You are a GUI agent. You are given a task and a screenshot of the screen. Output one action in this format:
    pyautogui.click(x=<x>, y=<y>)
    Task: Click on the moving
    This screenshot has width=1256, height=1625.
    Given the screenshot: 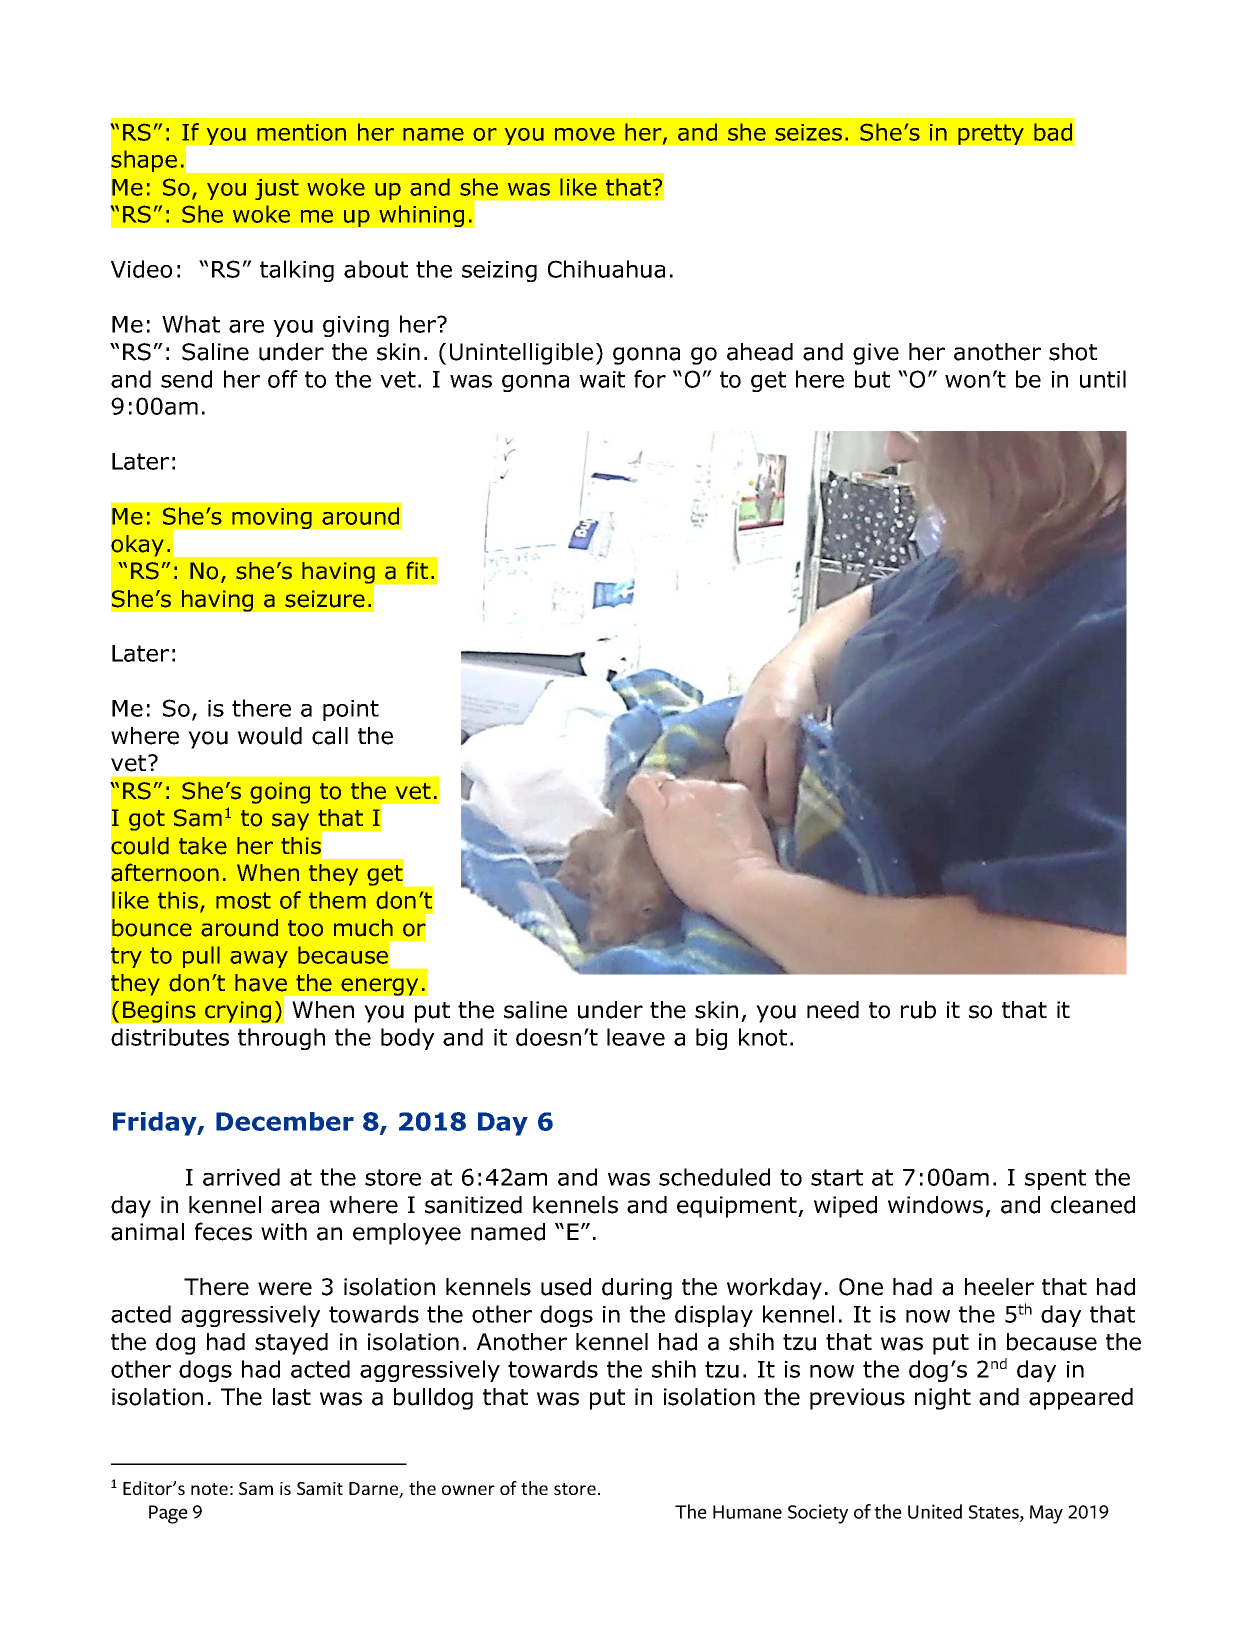 What is the action you would take?
    pyautogui.click(x=272, y=518)
